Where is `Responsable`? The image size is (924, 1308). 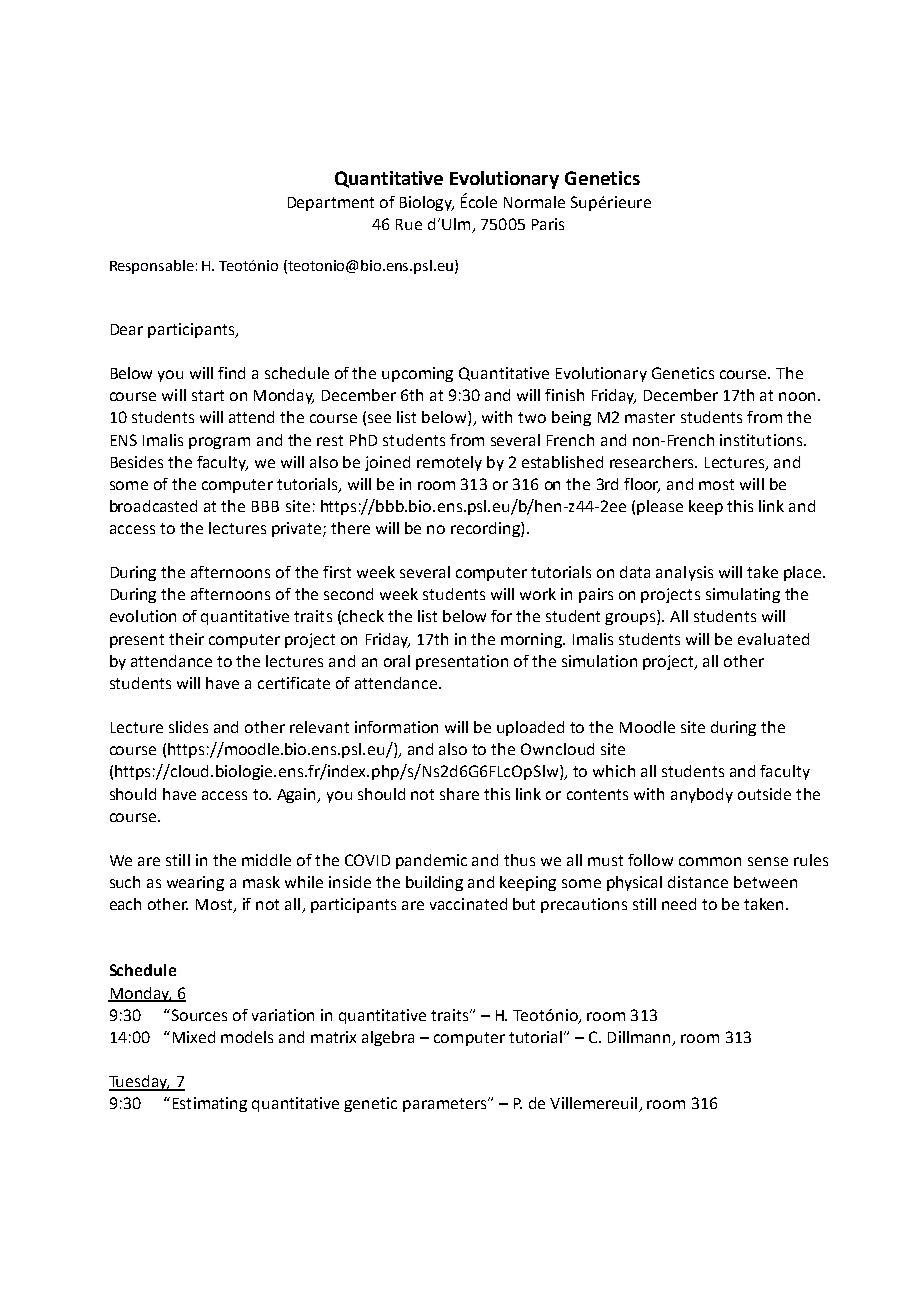 Responsable is located at coordinates (152, 267).
